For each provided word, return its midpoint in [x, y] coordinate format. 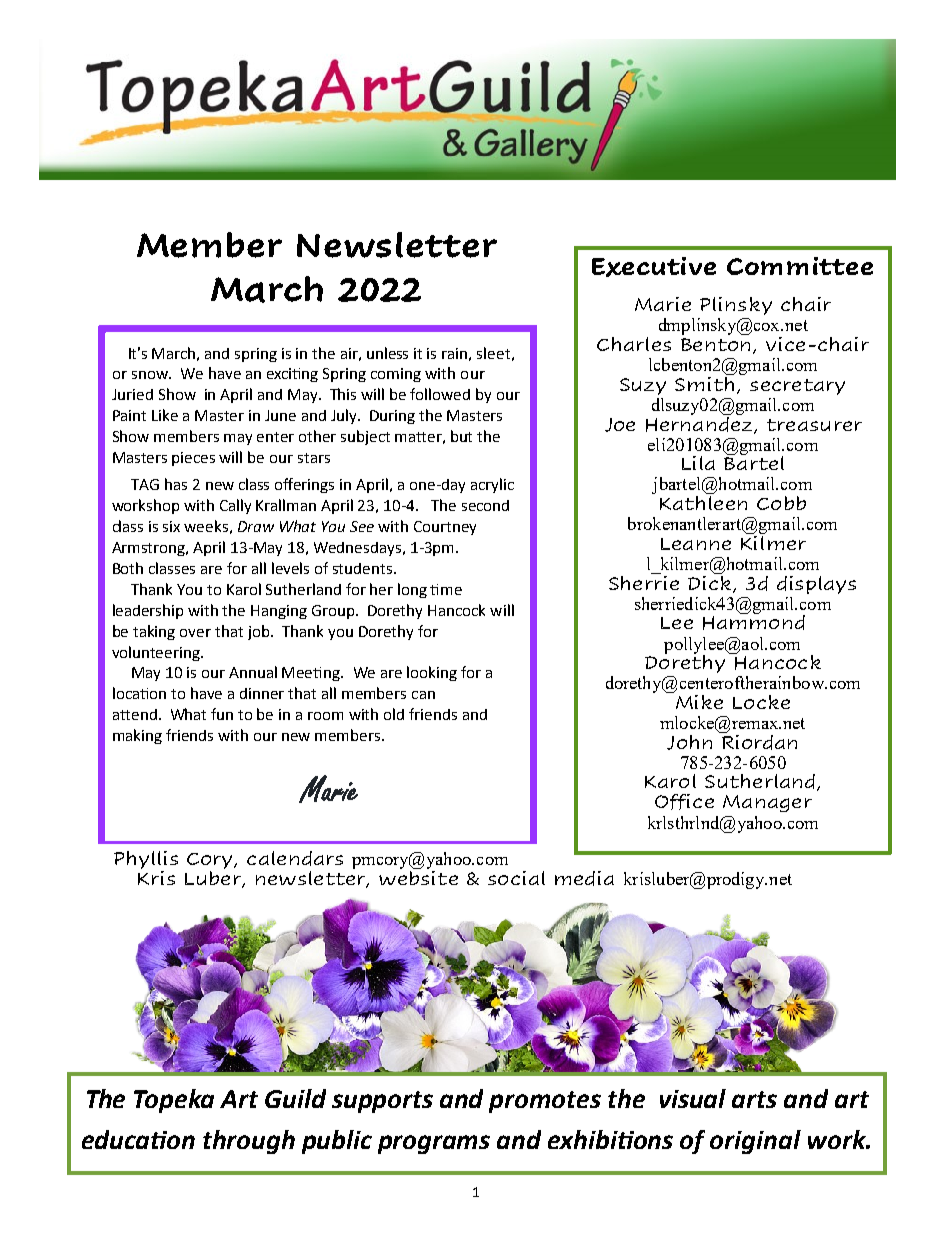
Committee [800, 266]
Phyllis [146, 861]
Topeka [174, 1101]
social [516, 878]
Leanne [696, 544]
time [446, 589]
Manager [767, 803]
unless [387, 353]
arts [754, 1099]
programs [434, 1144]
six [171, 526]
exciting [292, 375]
